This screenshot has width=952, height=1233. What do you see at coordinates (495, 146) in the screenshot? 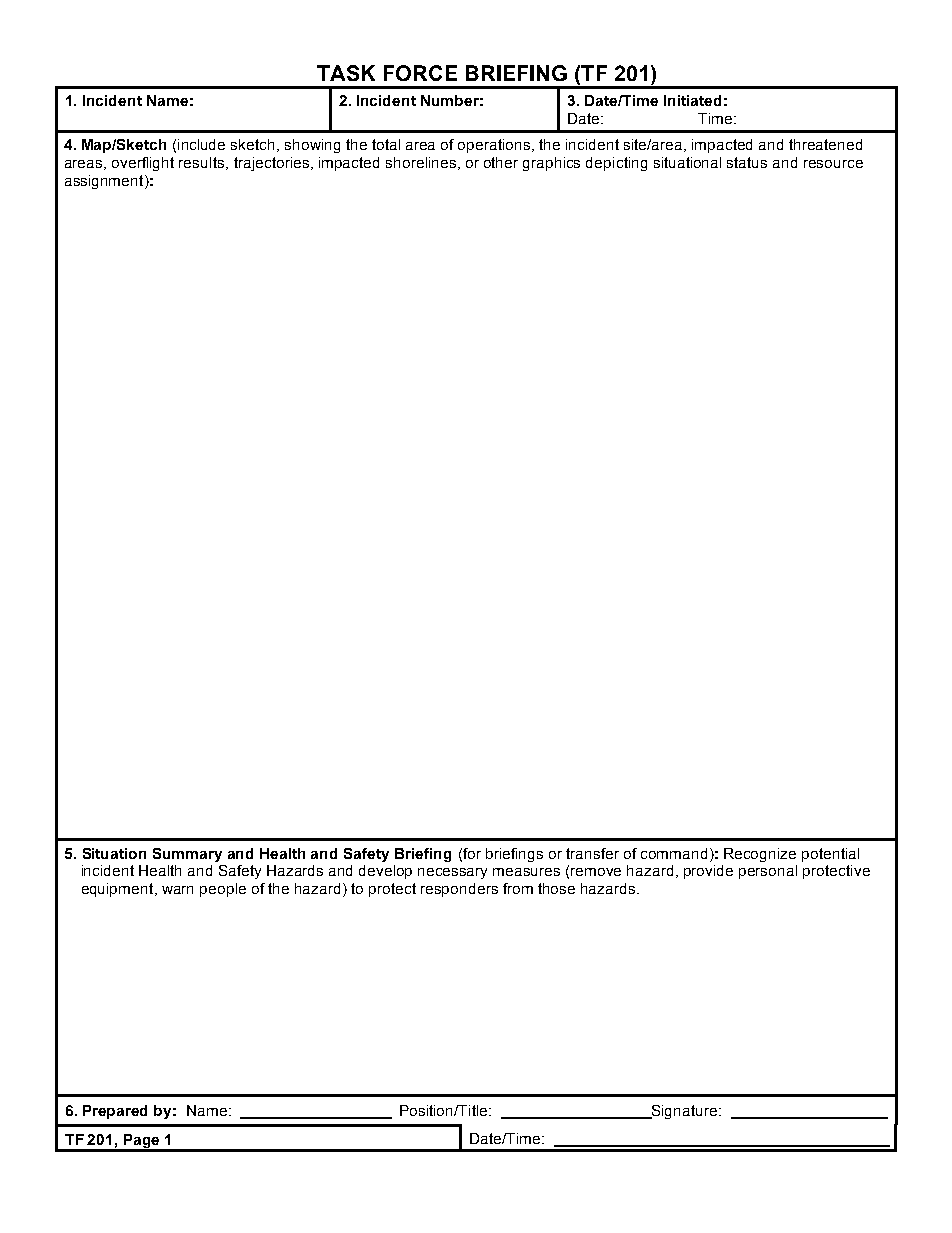
I see `operations` at bounding box center [495, 146].
